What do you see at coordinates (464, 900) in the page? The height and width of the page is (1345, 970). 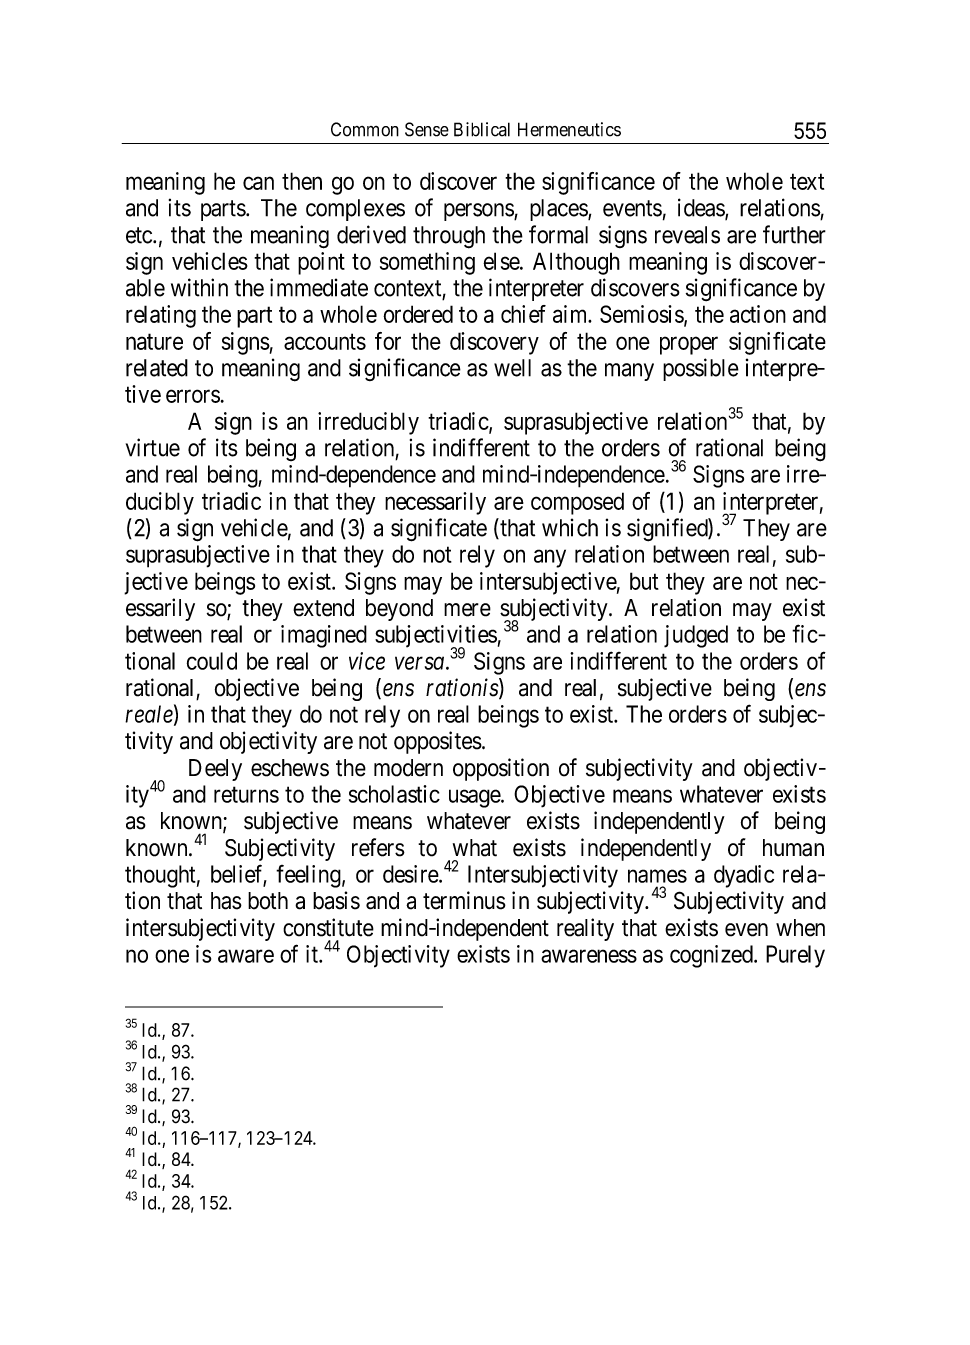 I see `terminus` at bounding box center [464, 900].
